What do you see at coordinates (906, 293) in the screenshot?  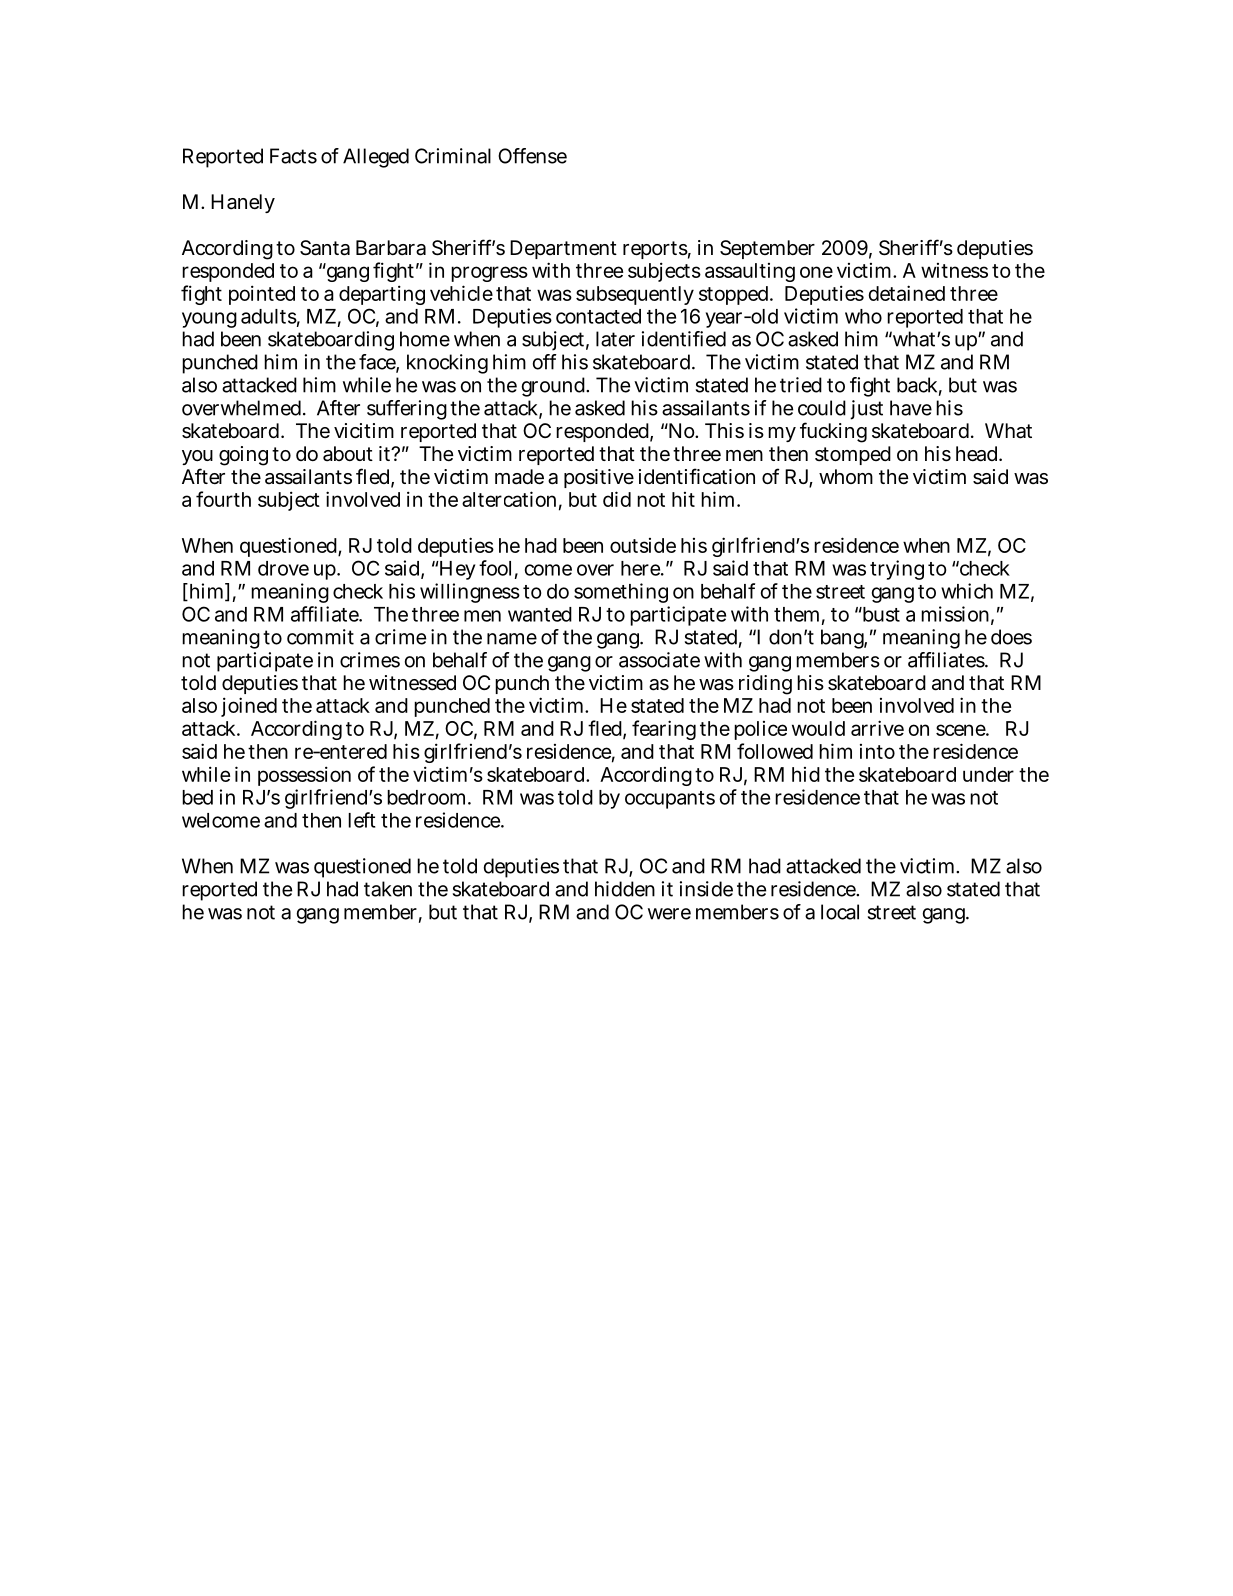 I see `detained` at bounding box center [906, 293].
